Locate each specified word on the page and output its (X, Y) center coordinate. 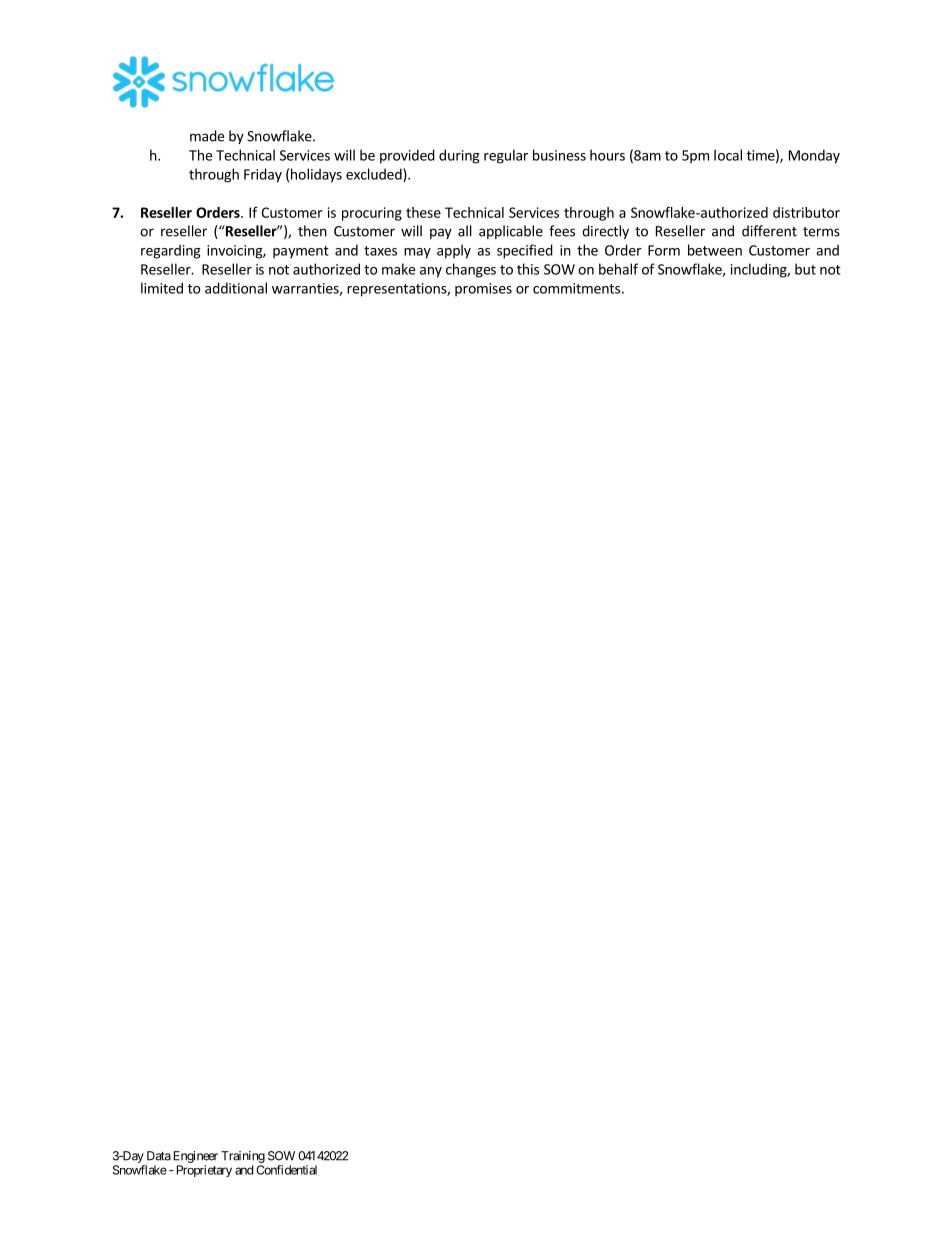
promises (483, 290)
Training (243, 1157)
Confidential (286, 1170)
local (728, 155)
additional (236, 288)
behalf (618, 269)
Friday (263, 175)
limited (162, 288)
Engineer (196, 1157)
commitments (576, 288)
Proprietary (204, 1171)
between (715, 250)
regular (506, 156)
